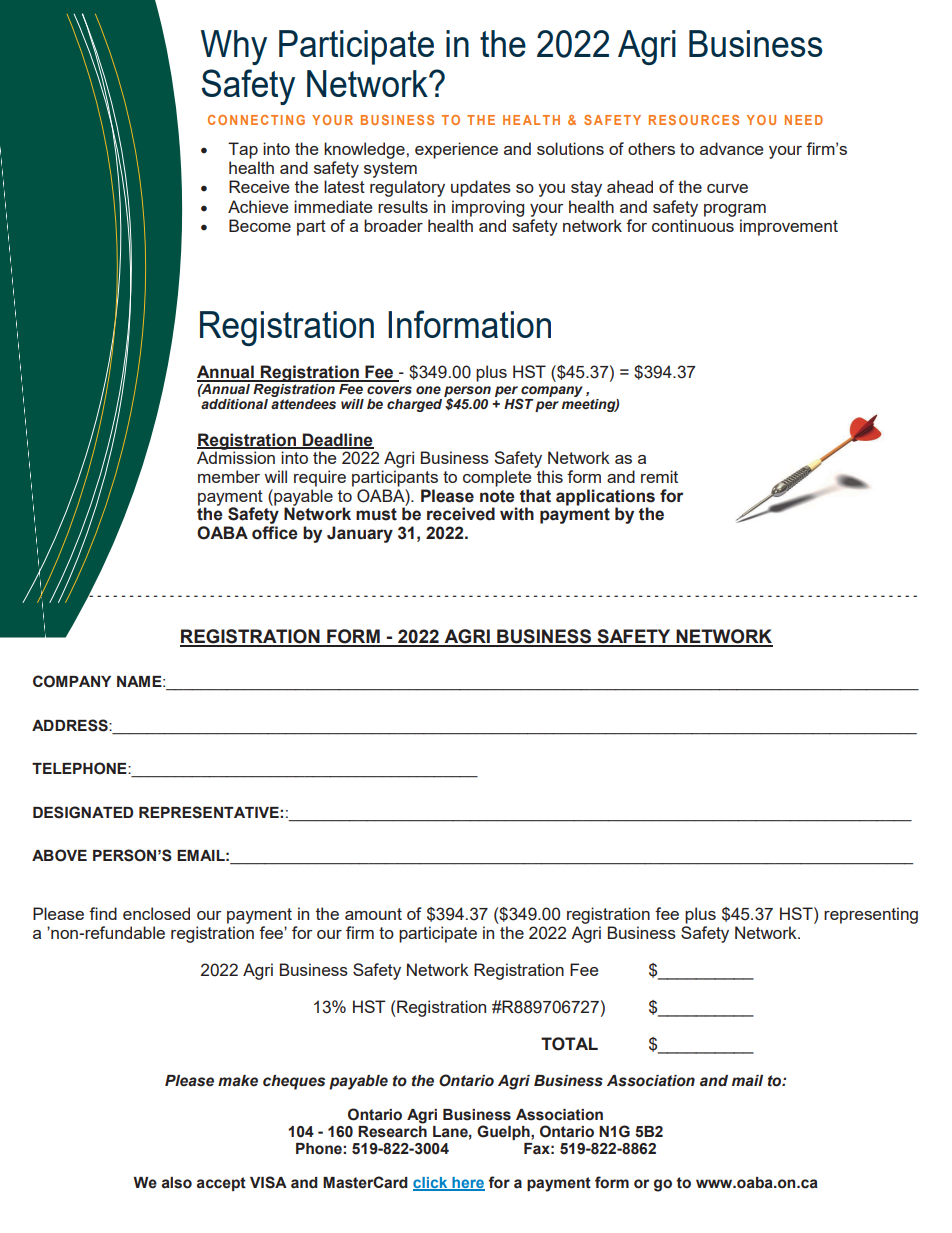  Describe the element at coordinates (234, 47) in the screenshot. I see `Why` at that location.
